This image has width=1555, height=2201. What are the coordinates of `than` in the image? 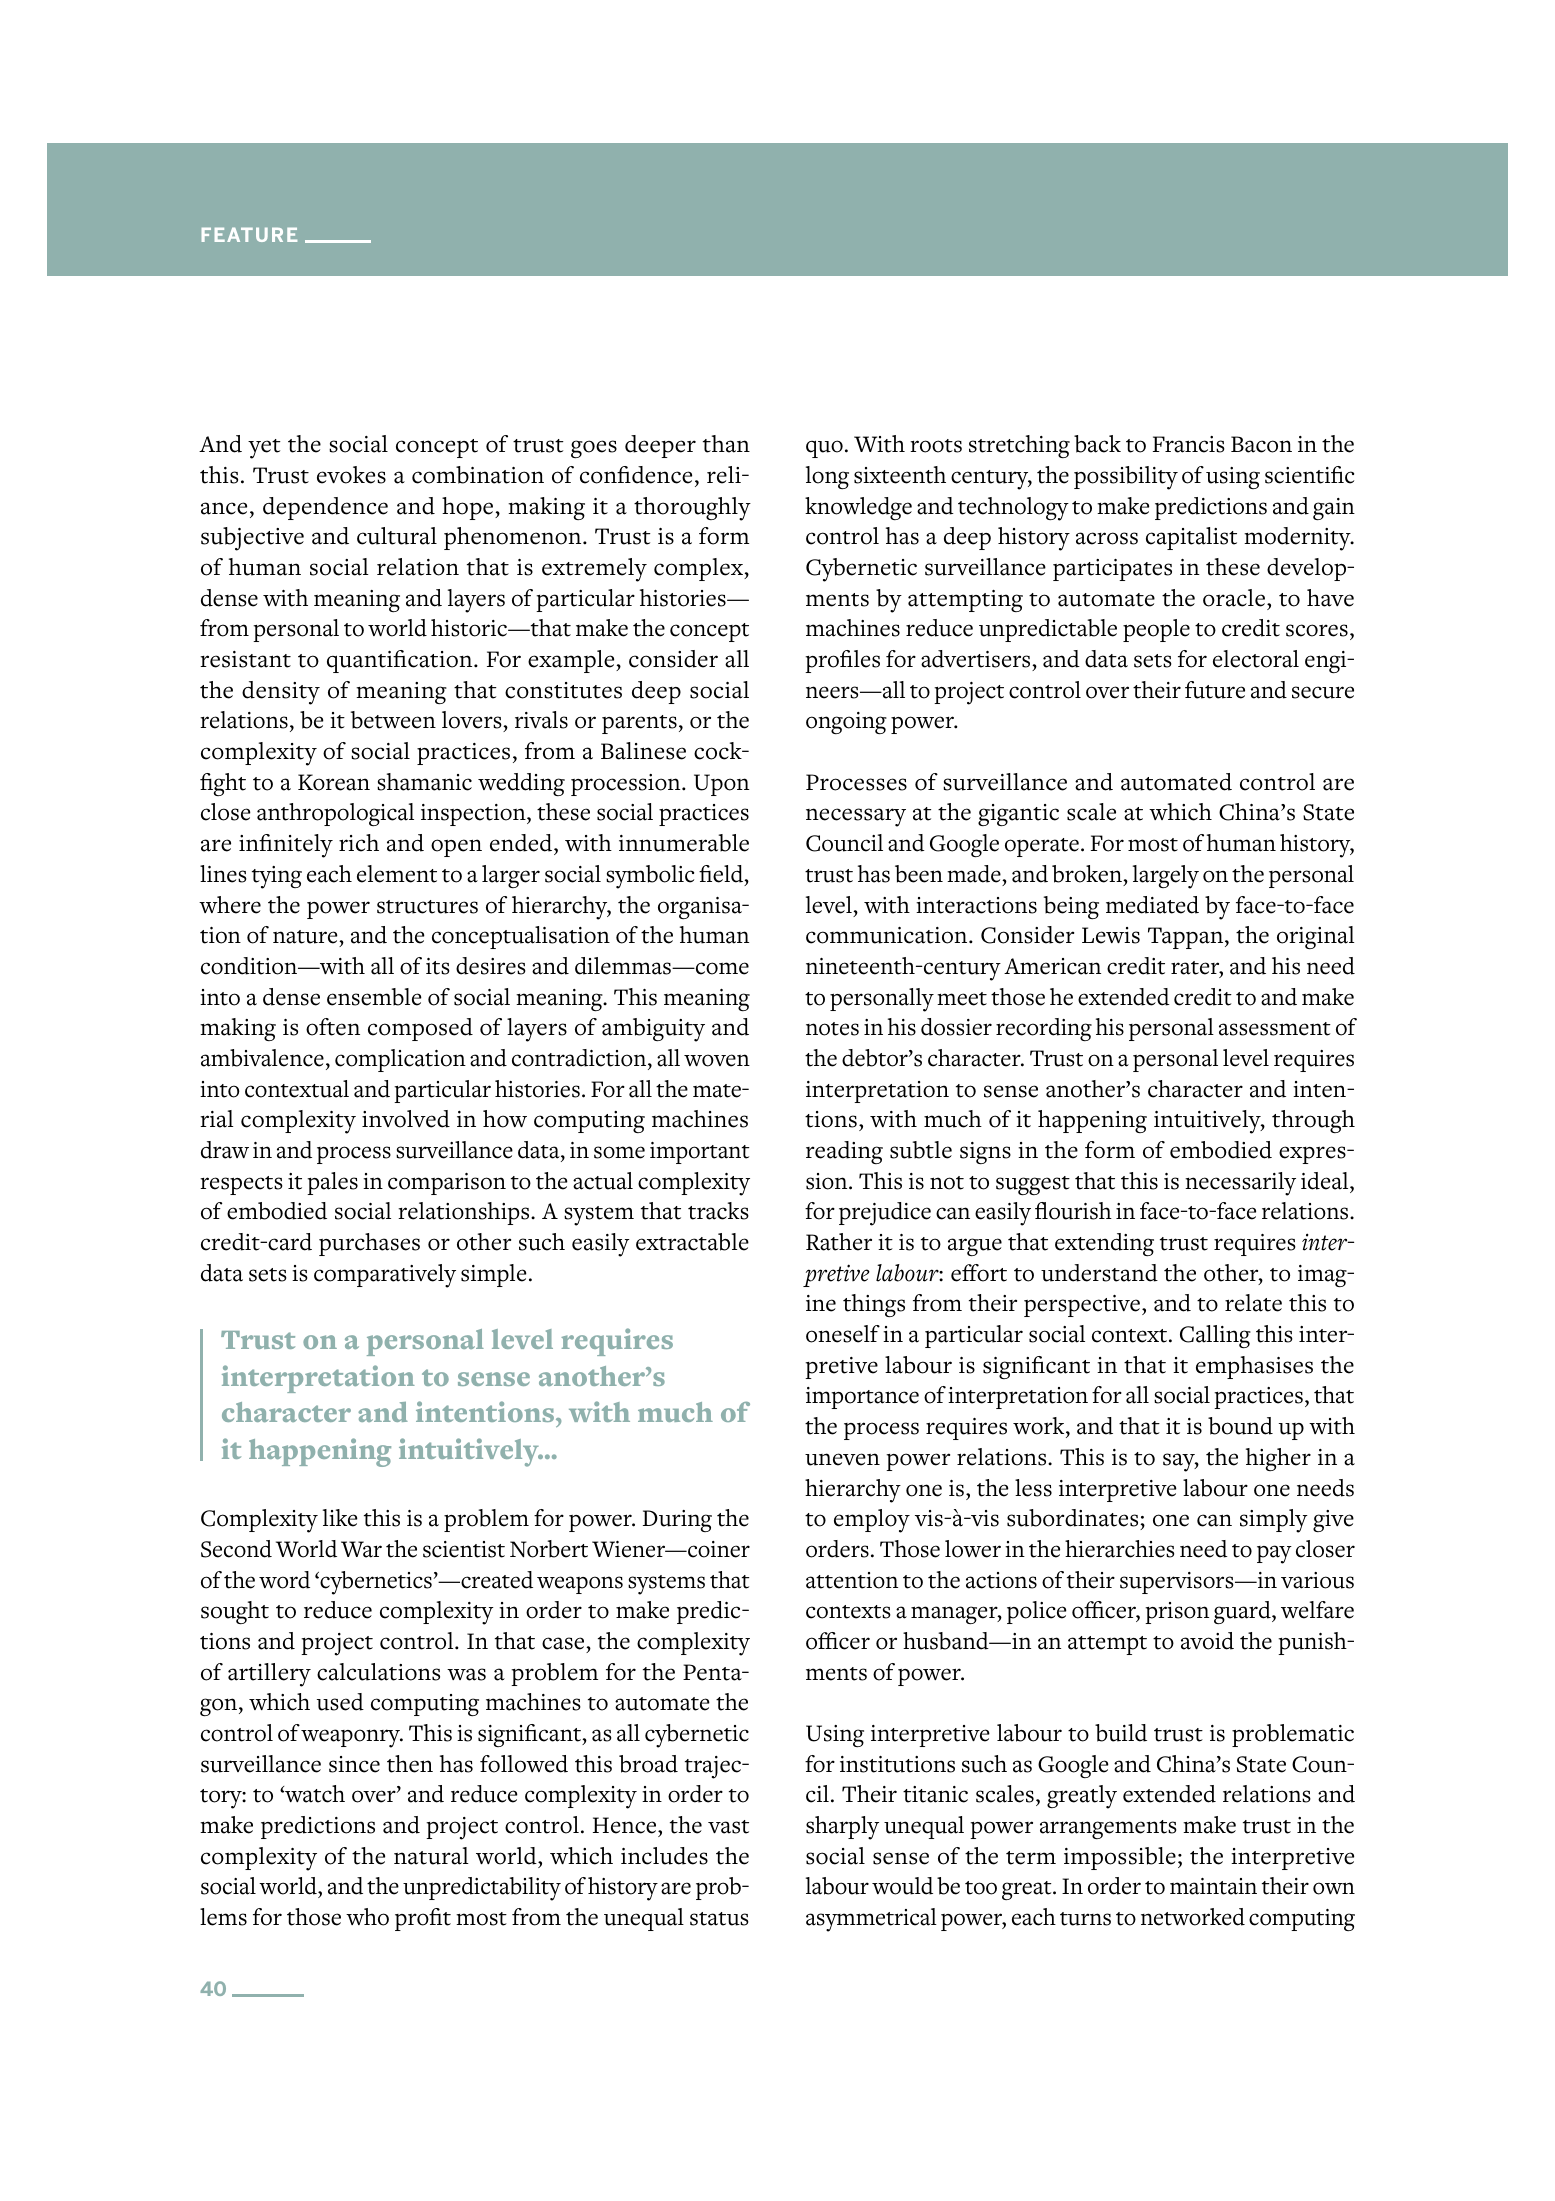 It's located at (726, 444).
